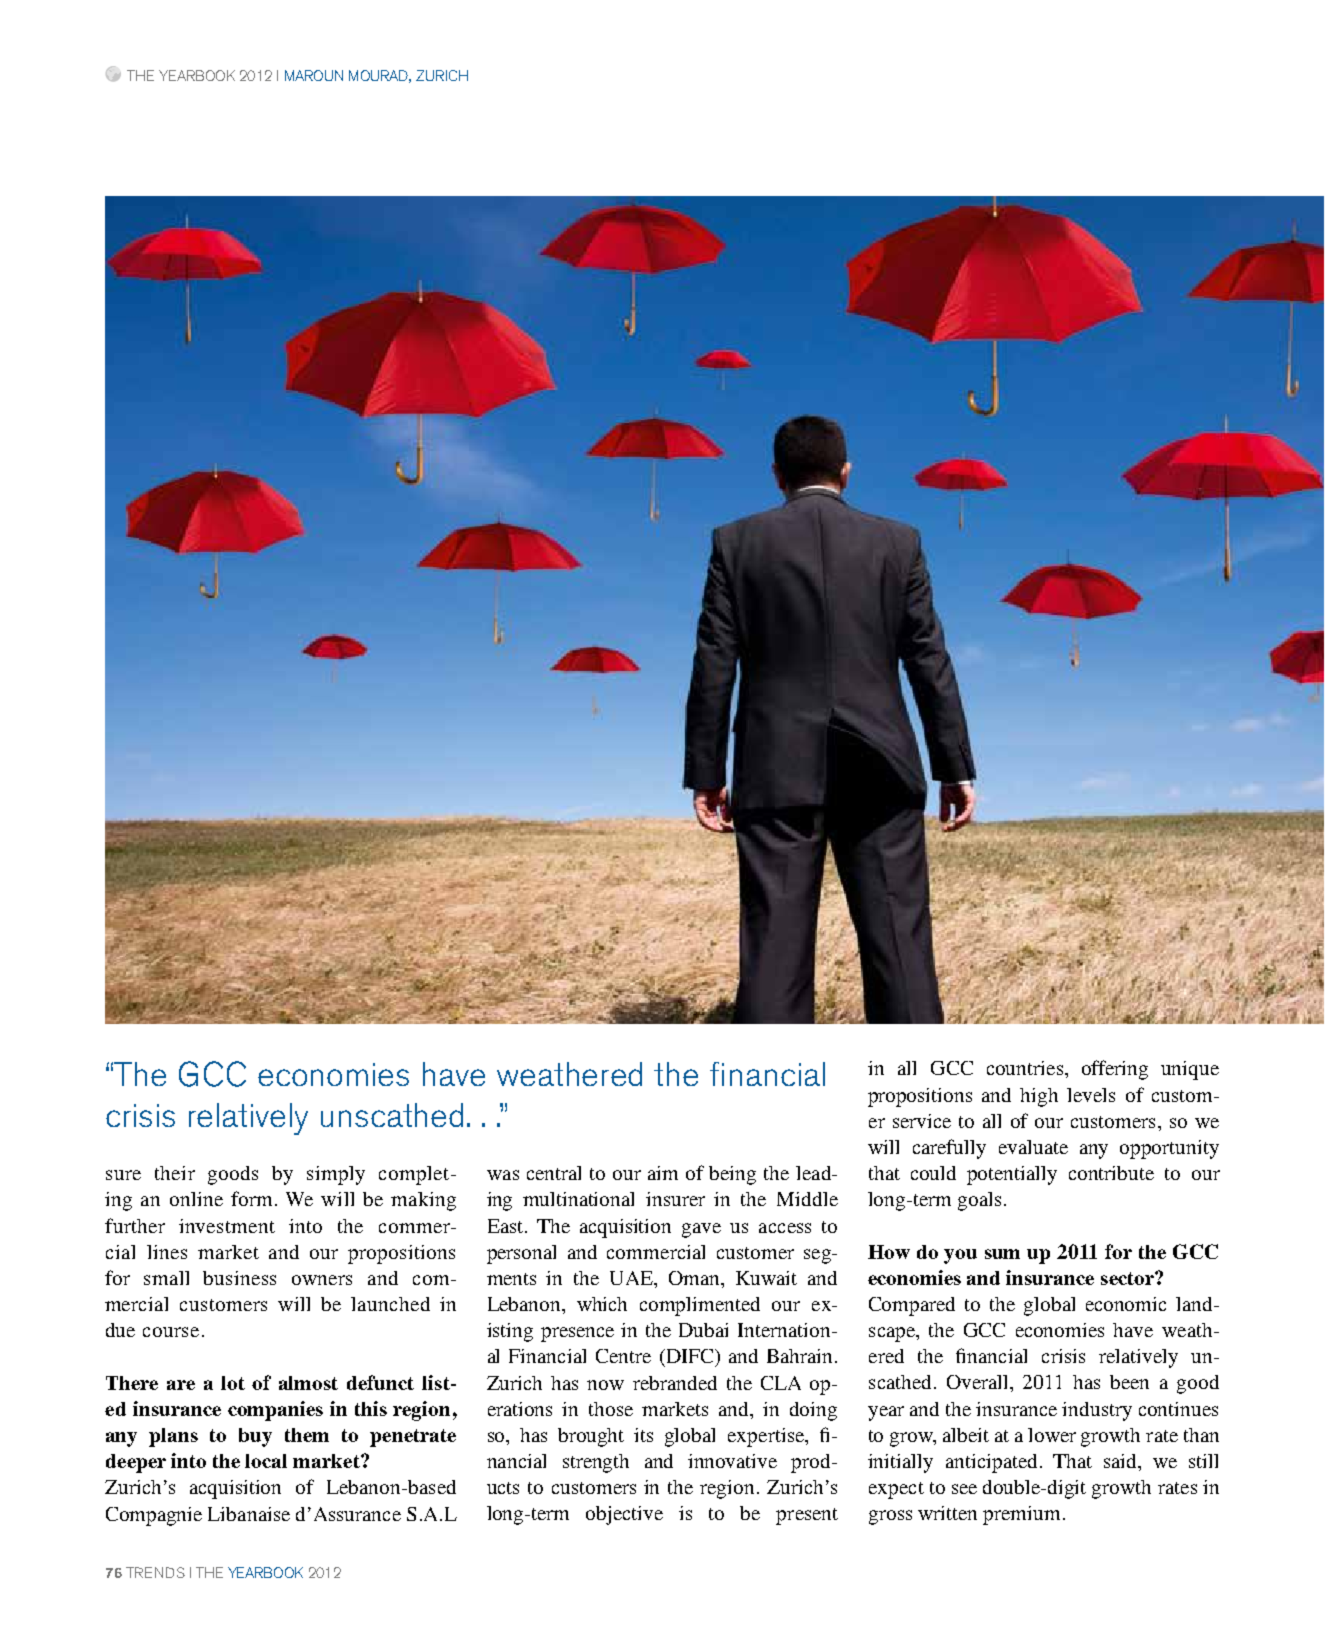  I want to click on gave, so click(701, 1230).
